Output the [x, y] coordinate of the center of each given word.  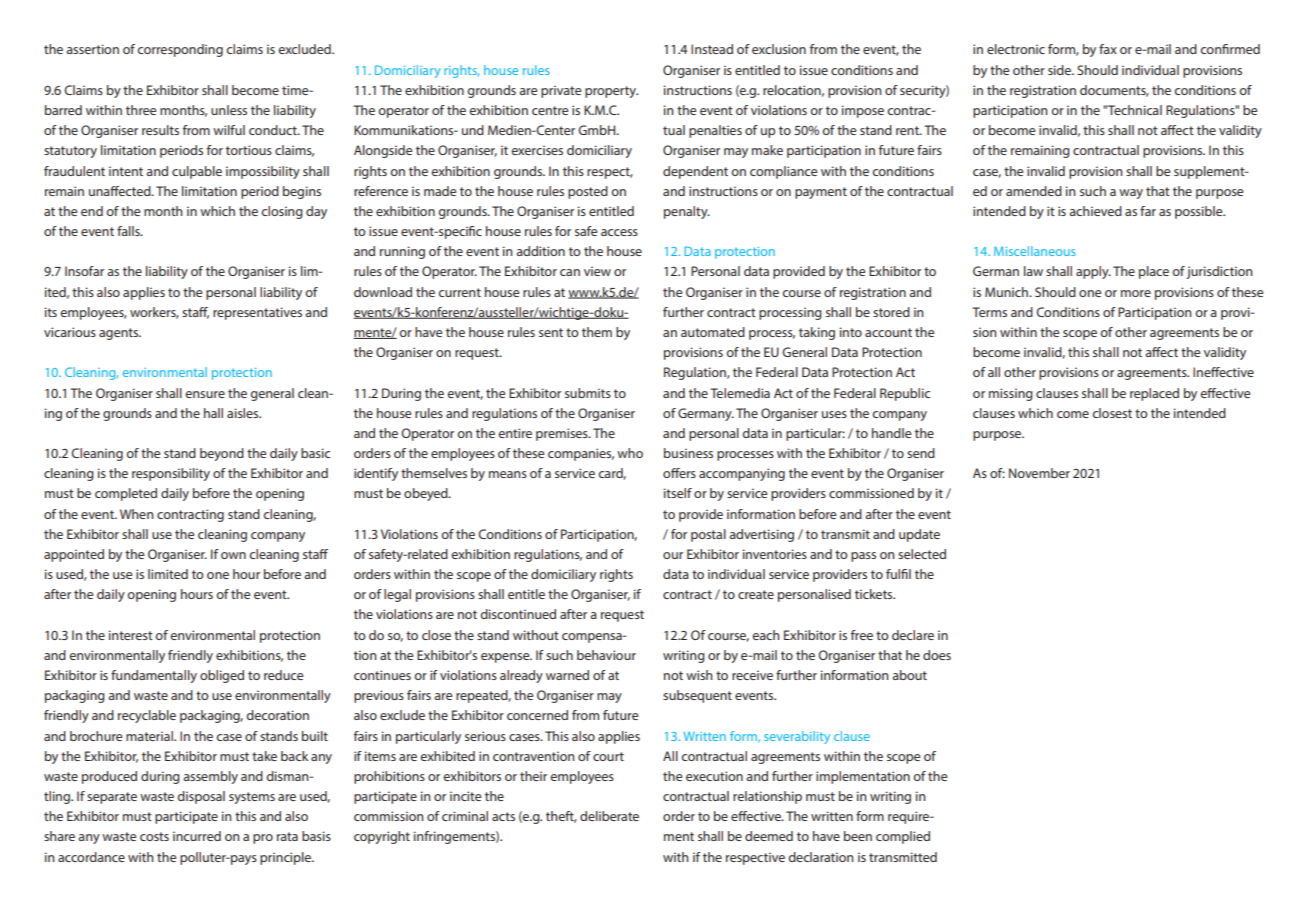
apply [1093, 272]
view [597, 271]
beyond [222, 454]
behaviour [606, 655]
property [611, 92]
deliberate [609, 816]
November [1039, 473]
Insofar [84, 271]
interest [131, 635]
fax [1108, 49]
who [630, 453]
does [937, 655]
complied [903, 837]
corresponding [180, 50]
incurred [197, 836]
